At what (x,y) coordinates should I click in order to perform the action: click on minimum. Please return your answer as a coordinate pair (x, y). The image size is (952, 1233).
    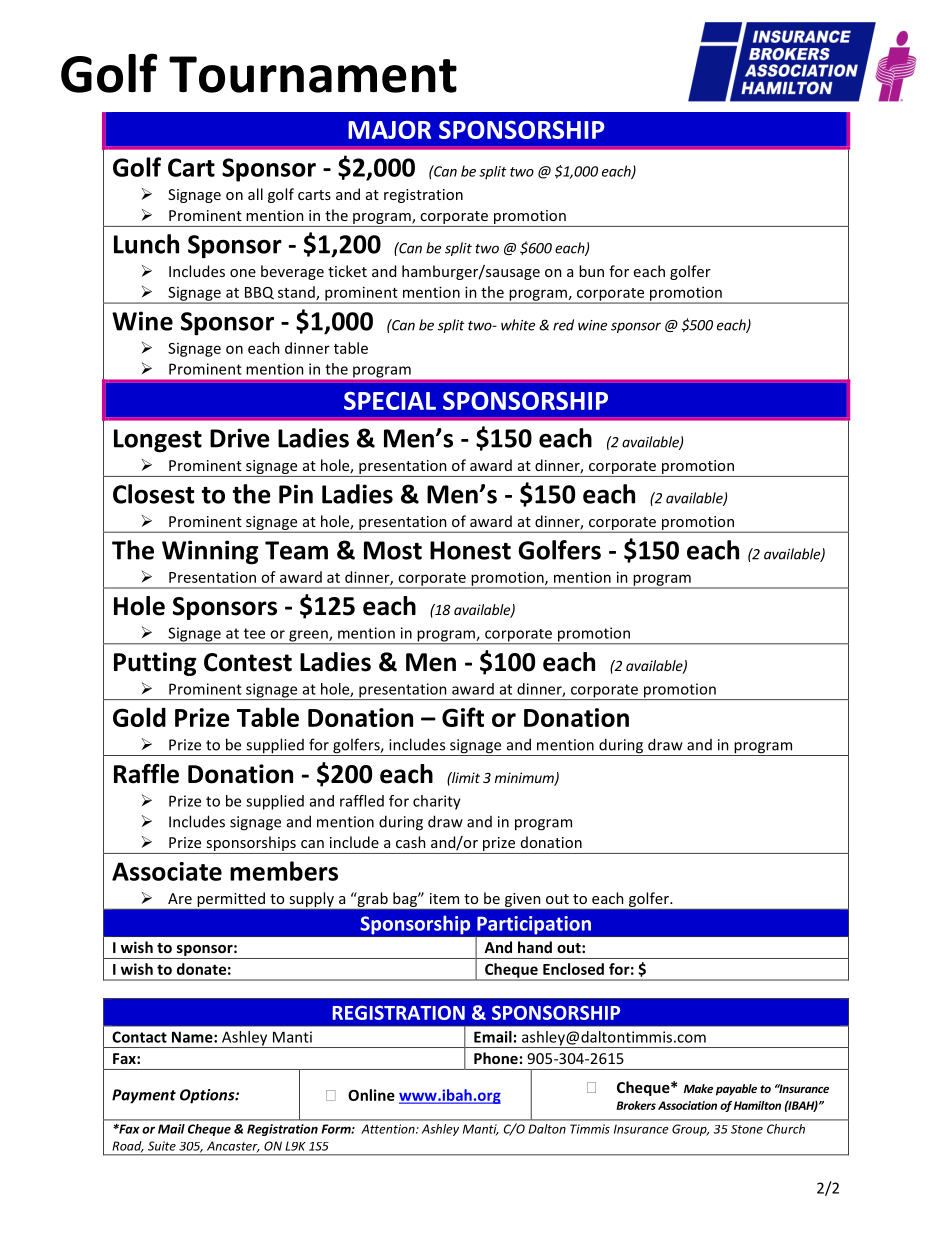
    Looking at the image, I should click on (525, 778).
